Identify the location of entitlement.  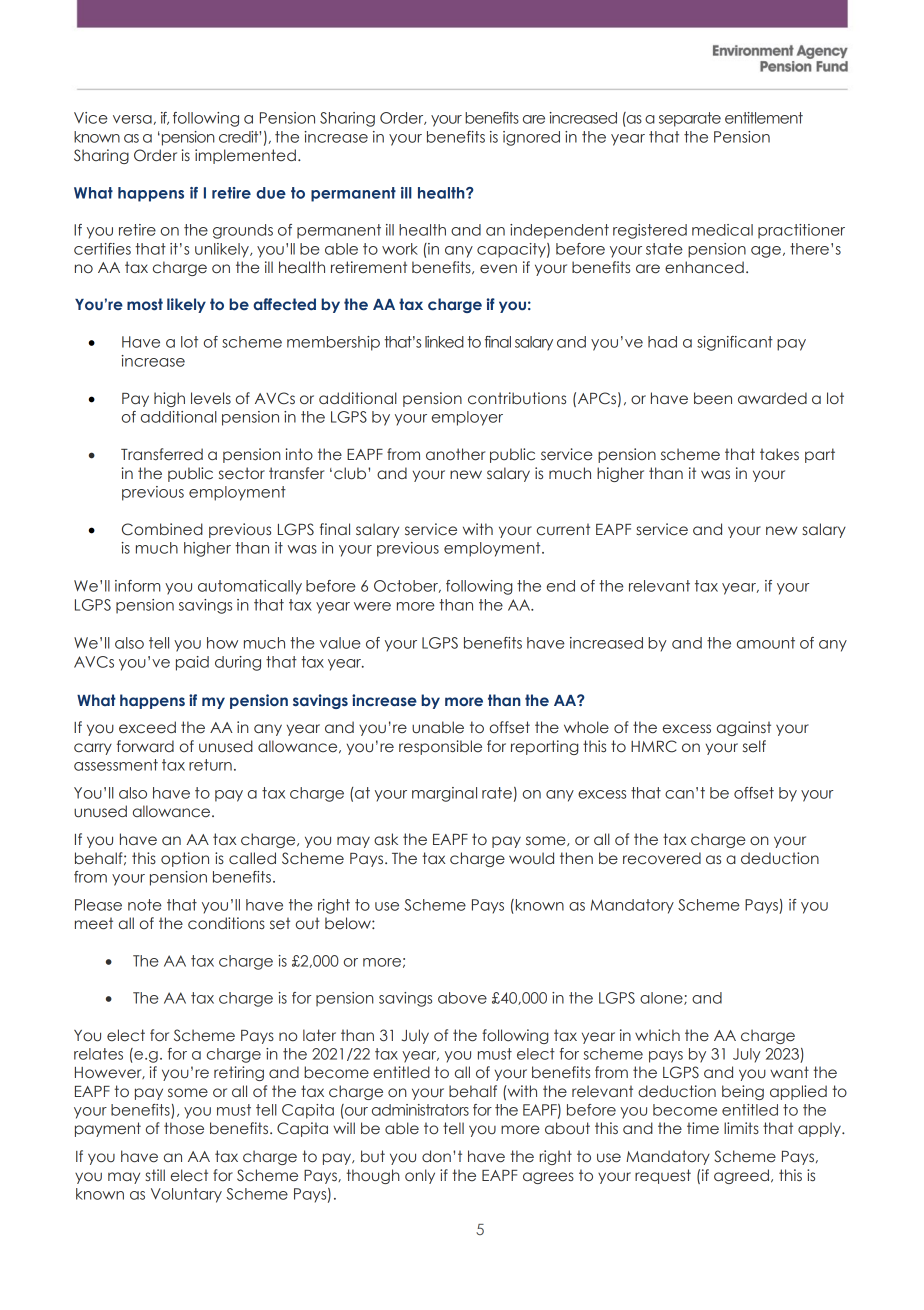
(764, 118).
